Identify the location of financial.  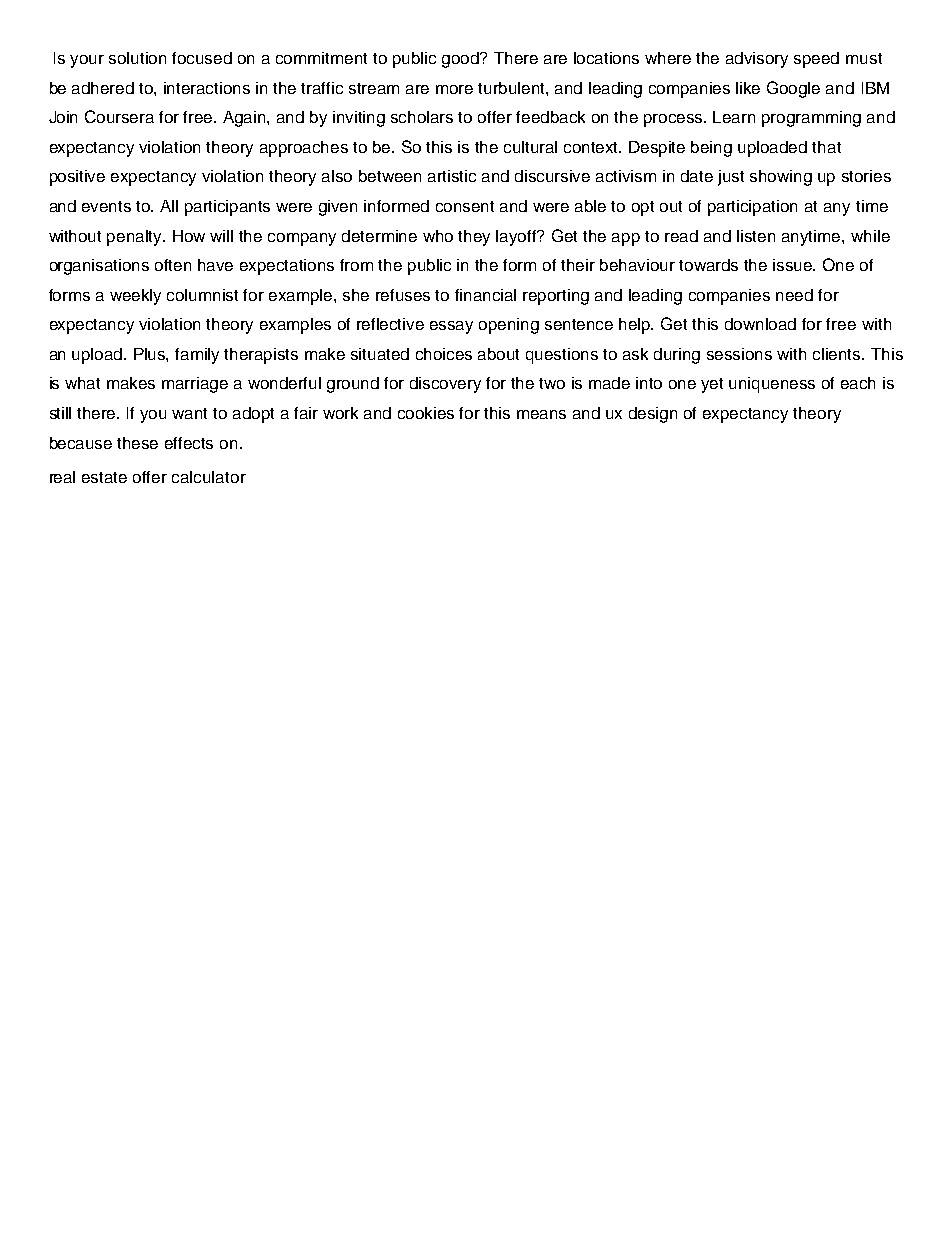
(485, 295).
